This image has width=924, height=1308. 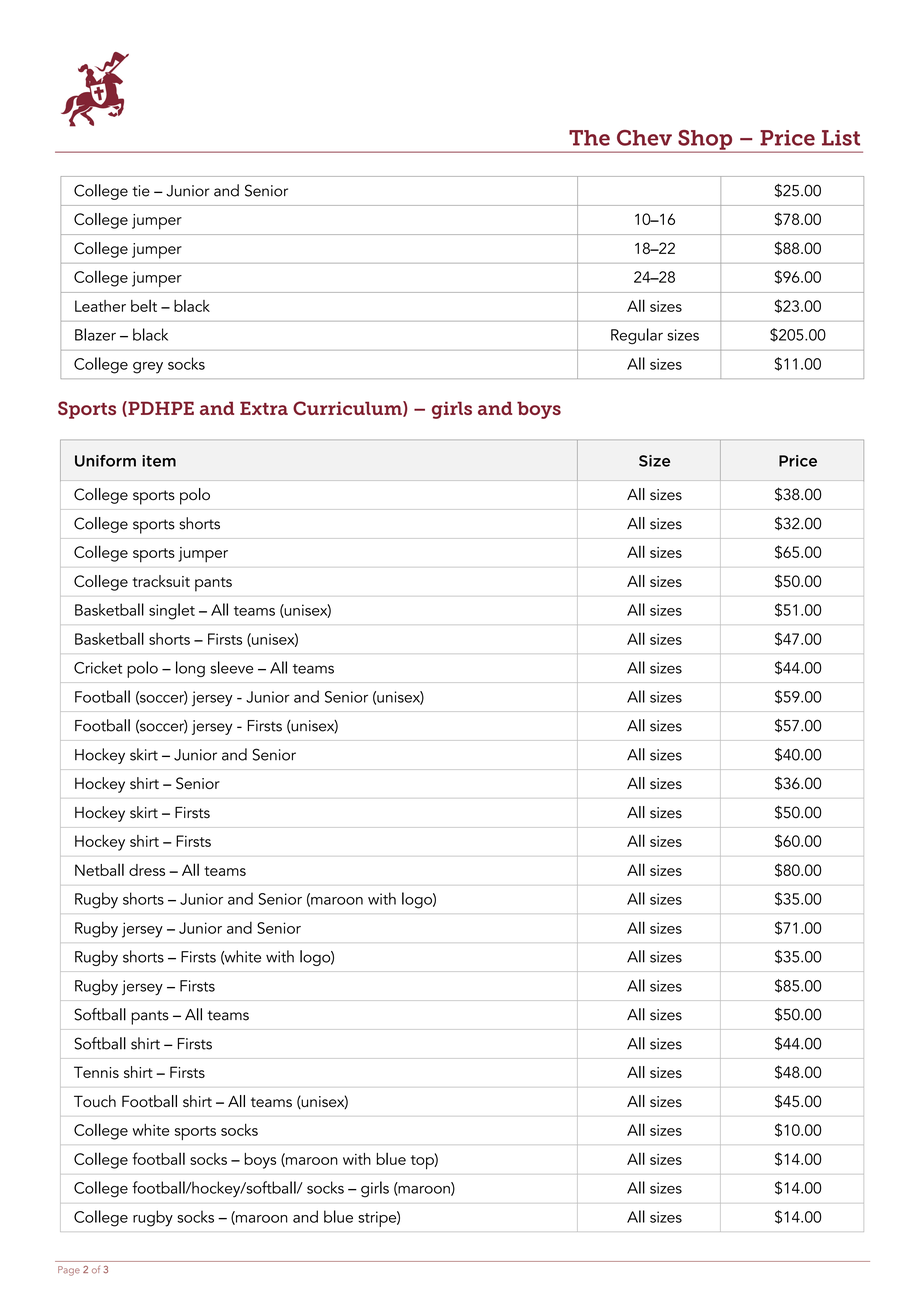 What do you see at coordinates (705, 141) in the image?
I see `Shop` at bounding box center [705, 141].
